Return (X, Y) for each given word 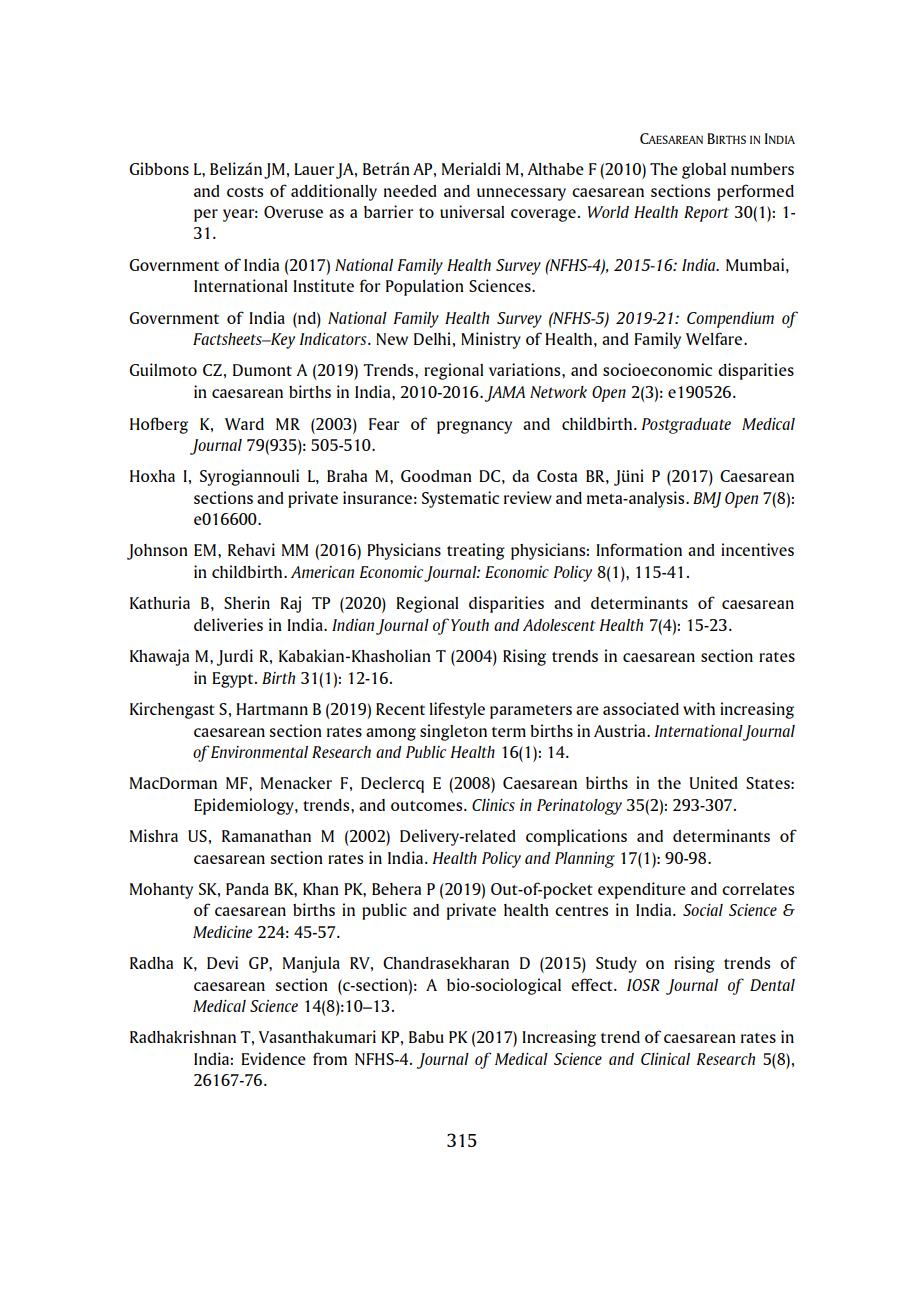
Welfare (715, 338)
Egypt (234, 680)
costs (245, 192)
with (699, 708)
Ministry (491, 340)
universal (472, 211)
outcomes (428, 806)
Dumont (262, 370)
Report (706, 214)
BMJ (707, 500)
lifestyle (457, 710)
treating (476, 551)
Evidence (273, 1058)
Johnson (157, 552)
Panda (247, 889)
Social (703, 910)
